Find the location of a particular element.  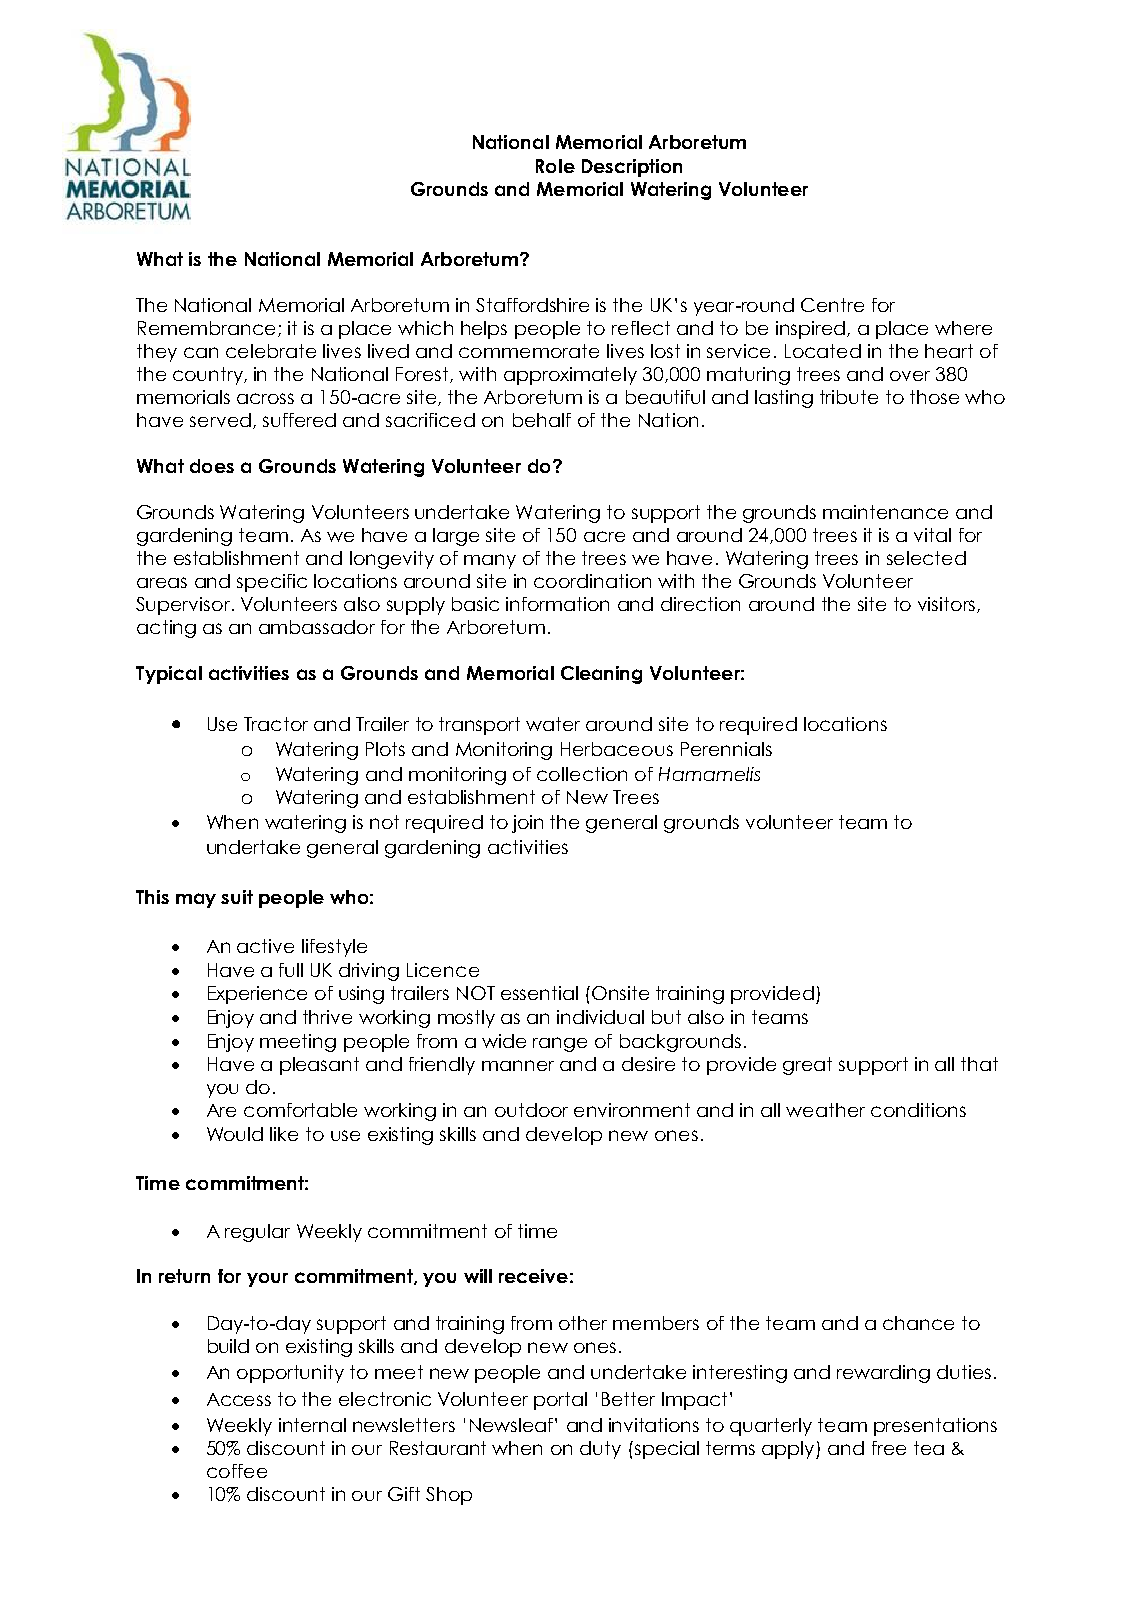

information is located at coordinates (557, 604).
